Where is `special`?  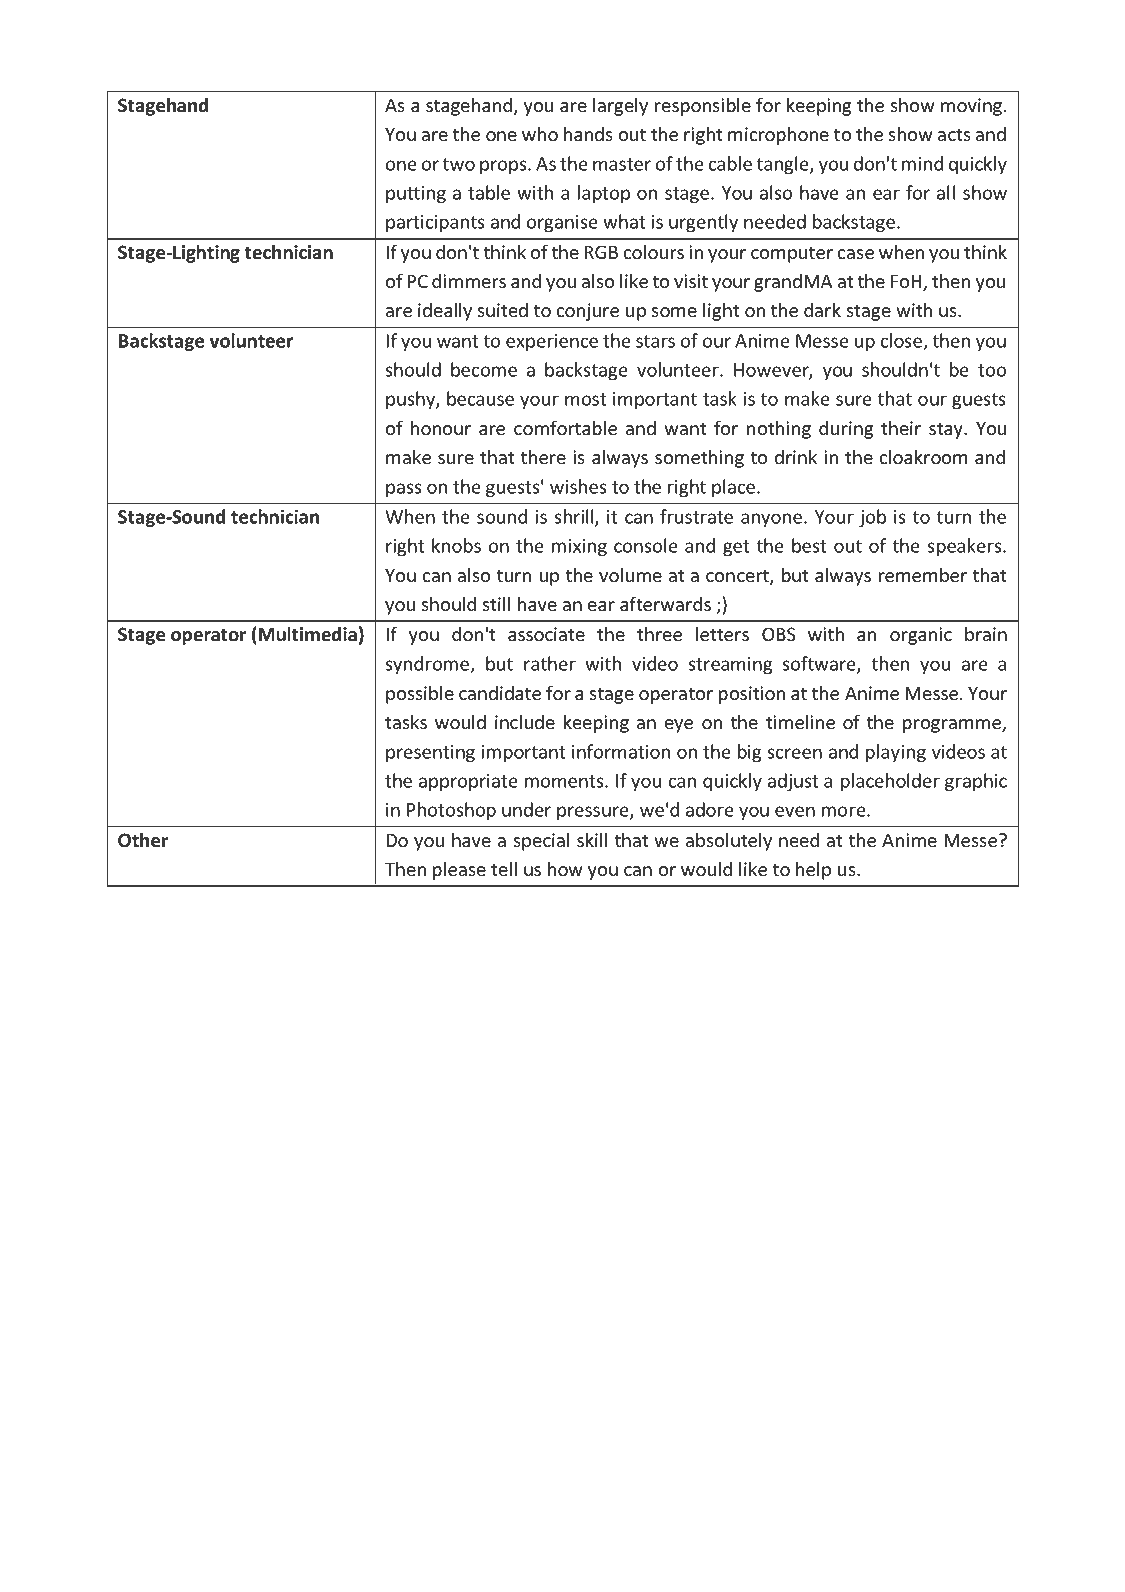 special is located at coordinates (541, 841).
